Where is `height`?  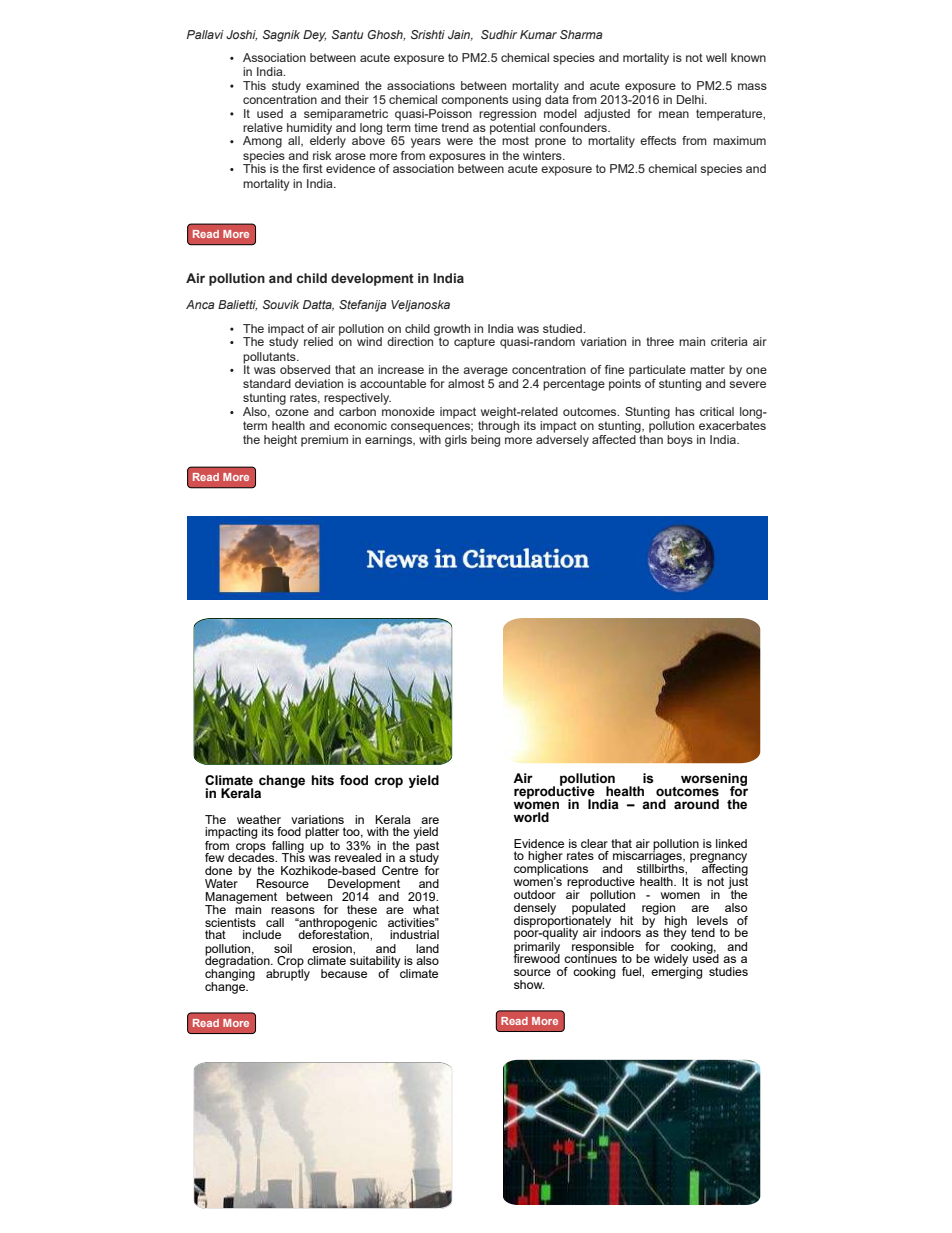 height is located at coordinates (280, 441).
